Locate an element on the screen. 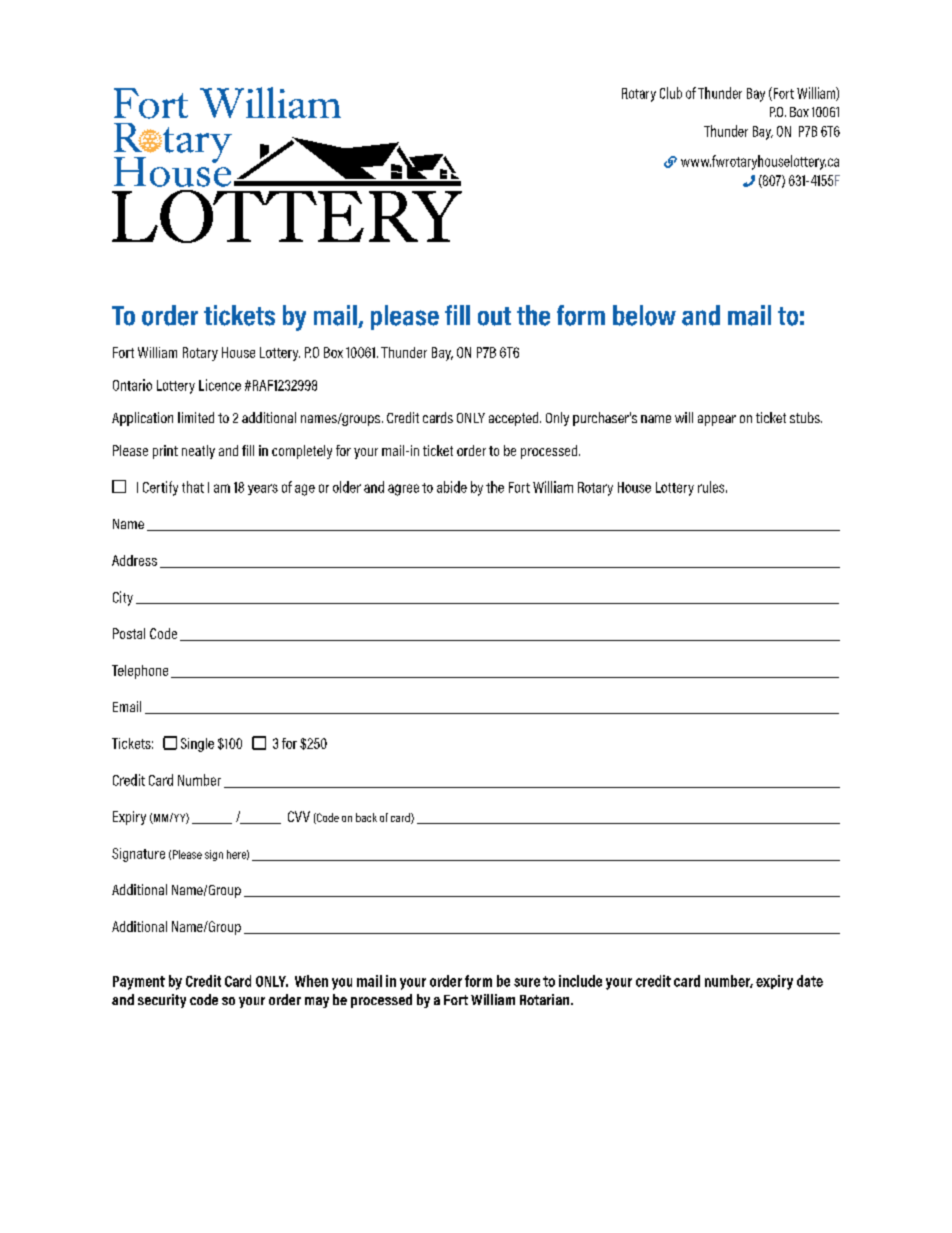  Licence is located at coordinates (220, 385).
